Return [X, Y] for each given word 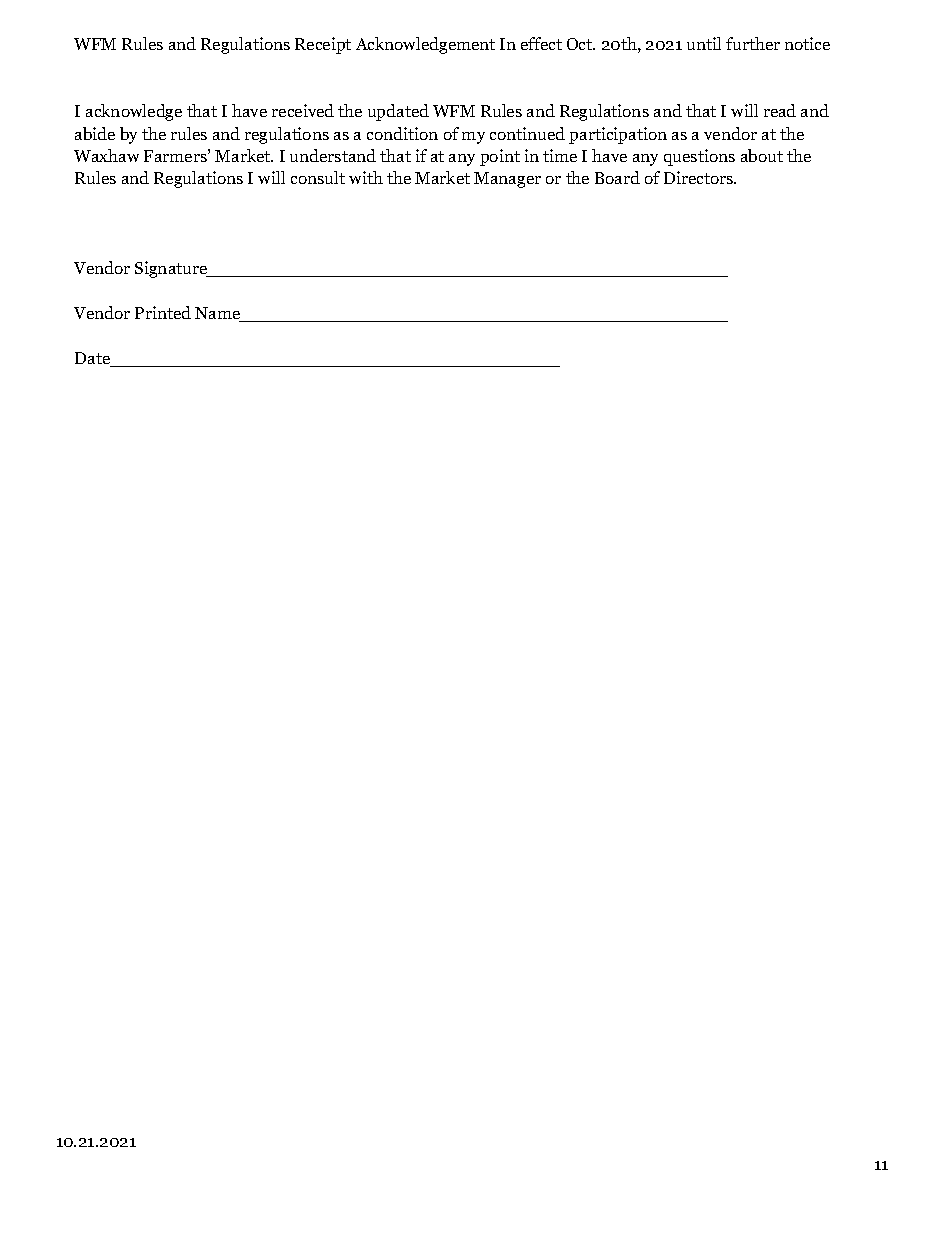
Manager [507, 180]
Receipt [323, 45]
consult [318, 177]
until [704, 43]
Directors [699, 177]
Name [218, 314]
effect [541, 43]
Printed [163, 312]
